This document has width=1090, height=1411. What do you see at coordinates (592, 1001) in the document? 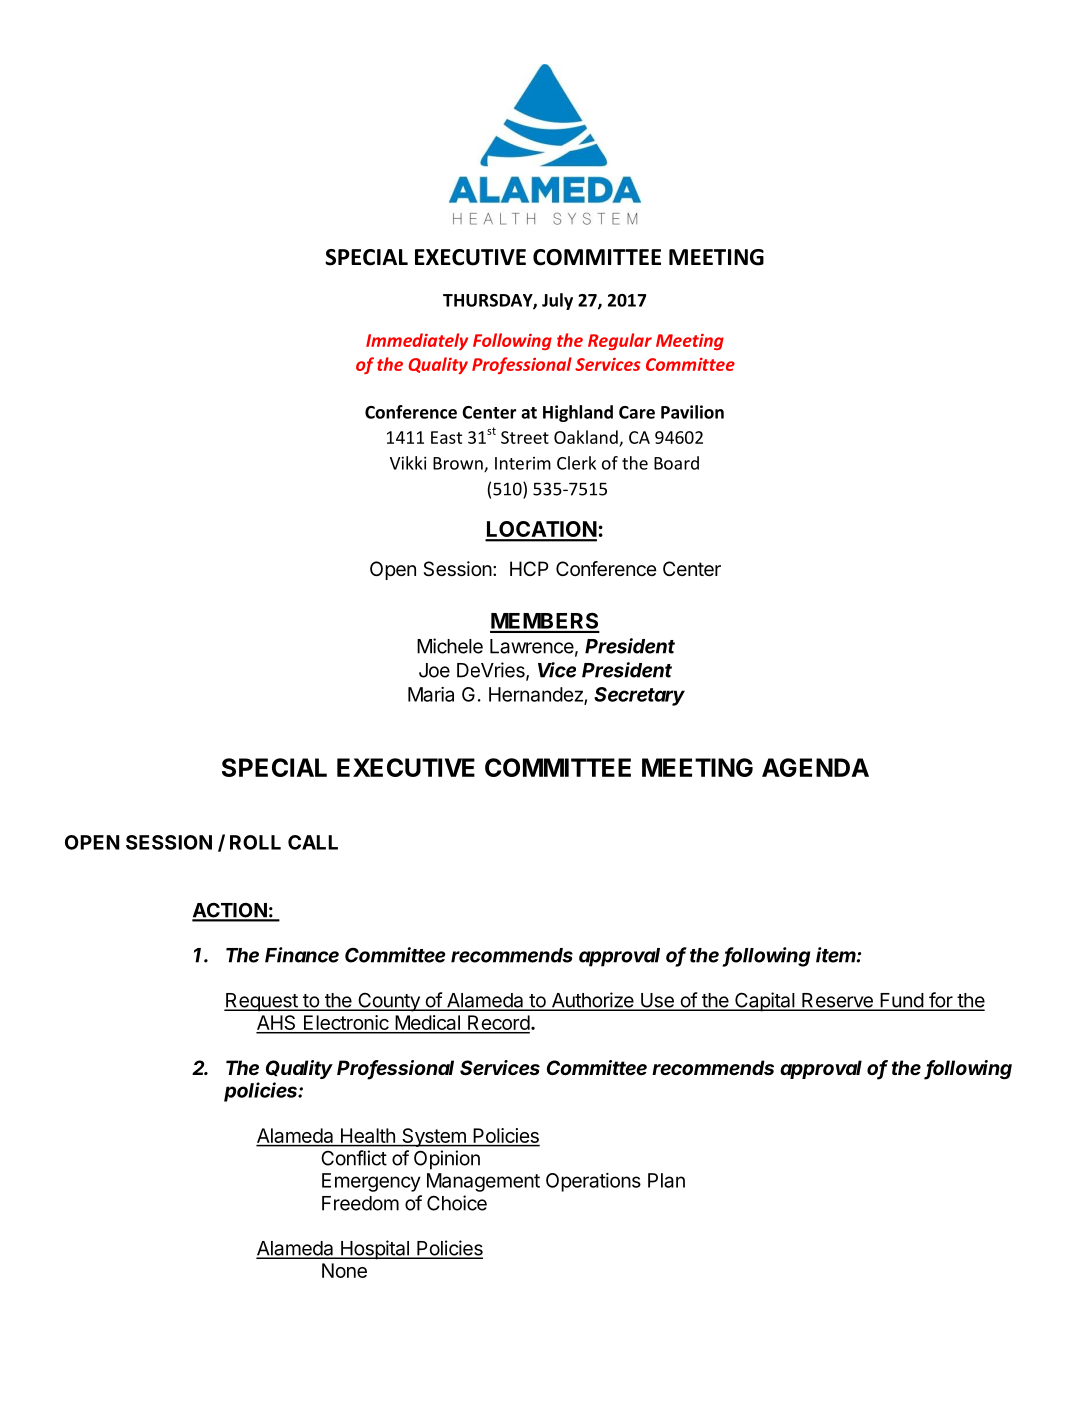
I see `Authorize` at bounding box center [592, 1001].
